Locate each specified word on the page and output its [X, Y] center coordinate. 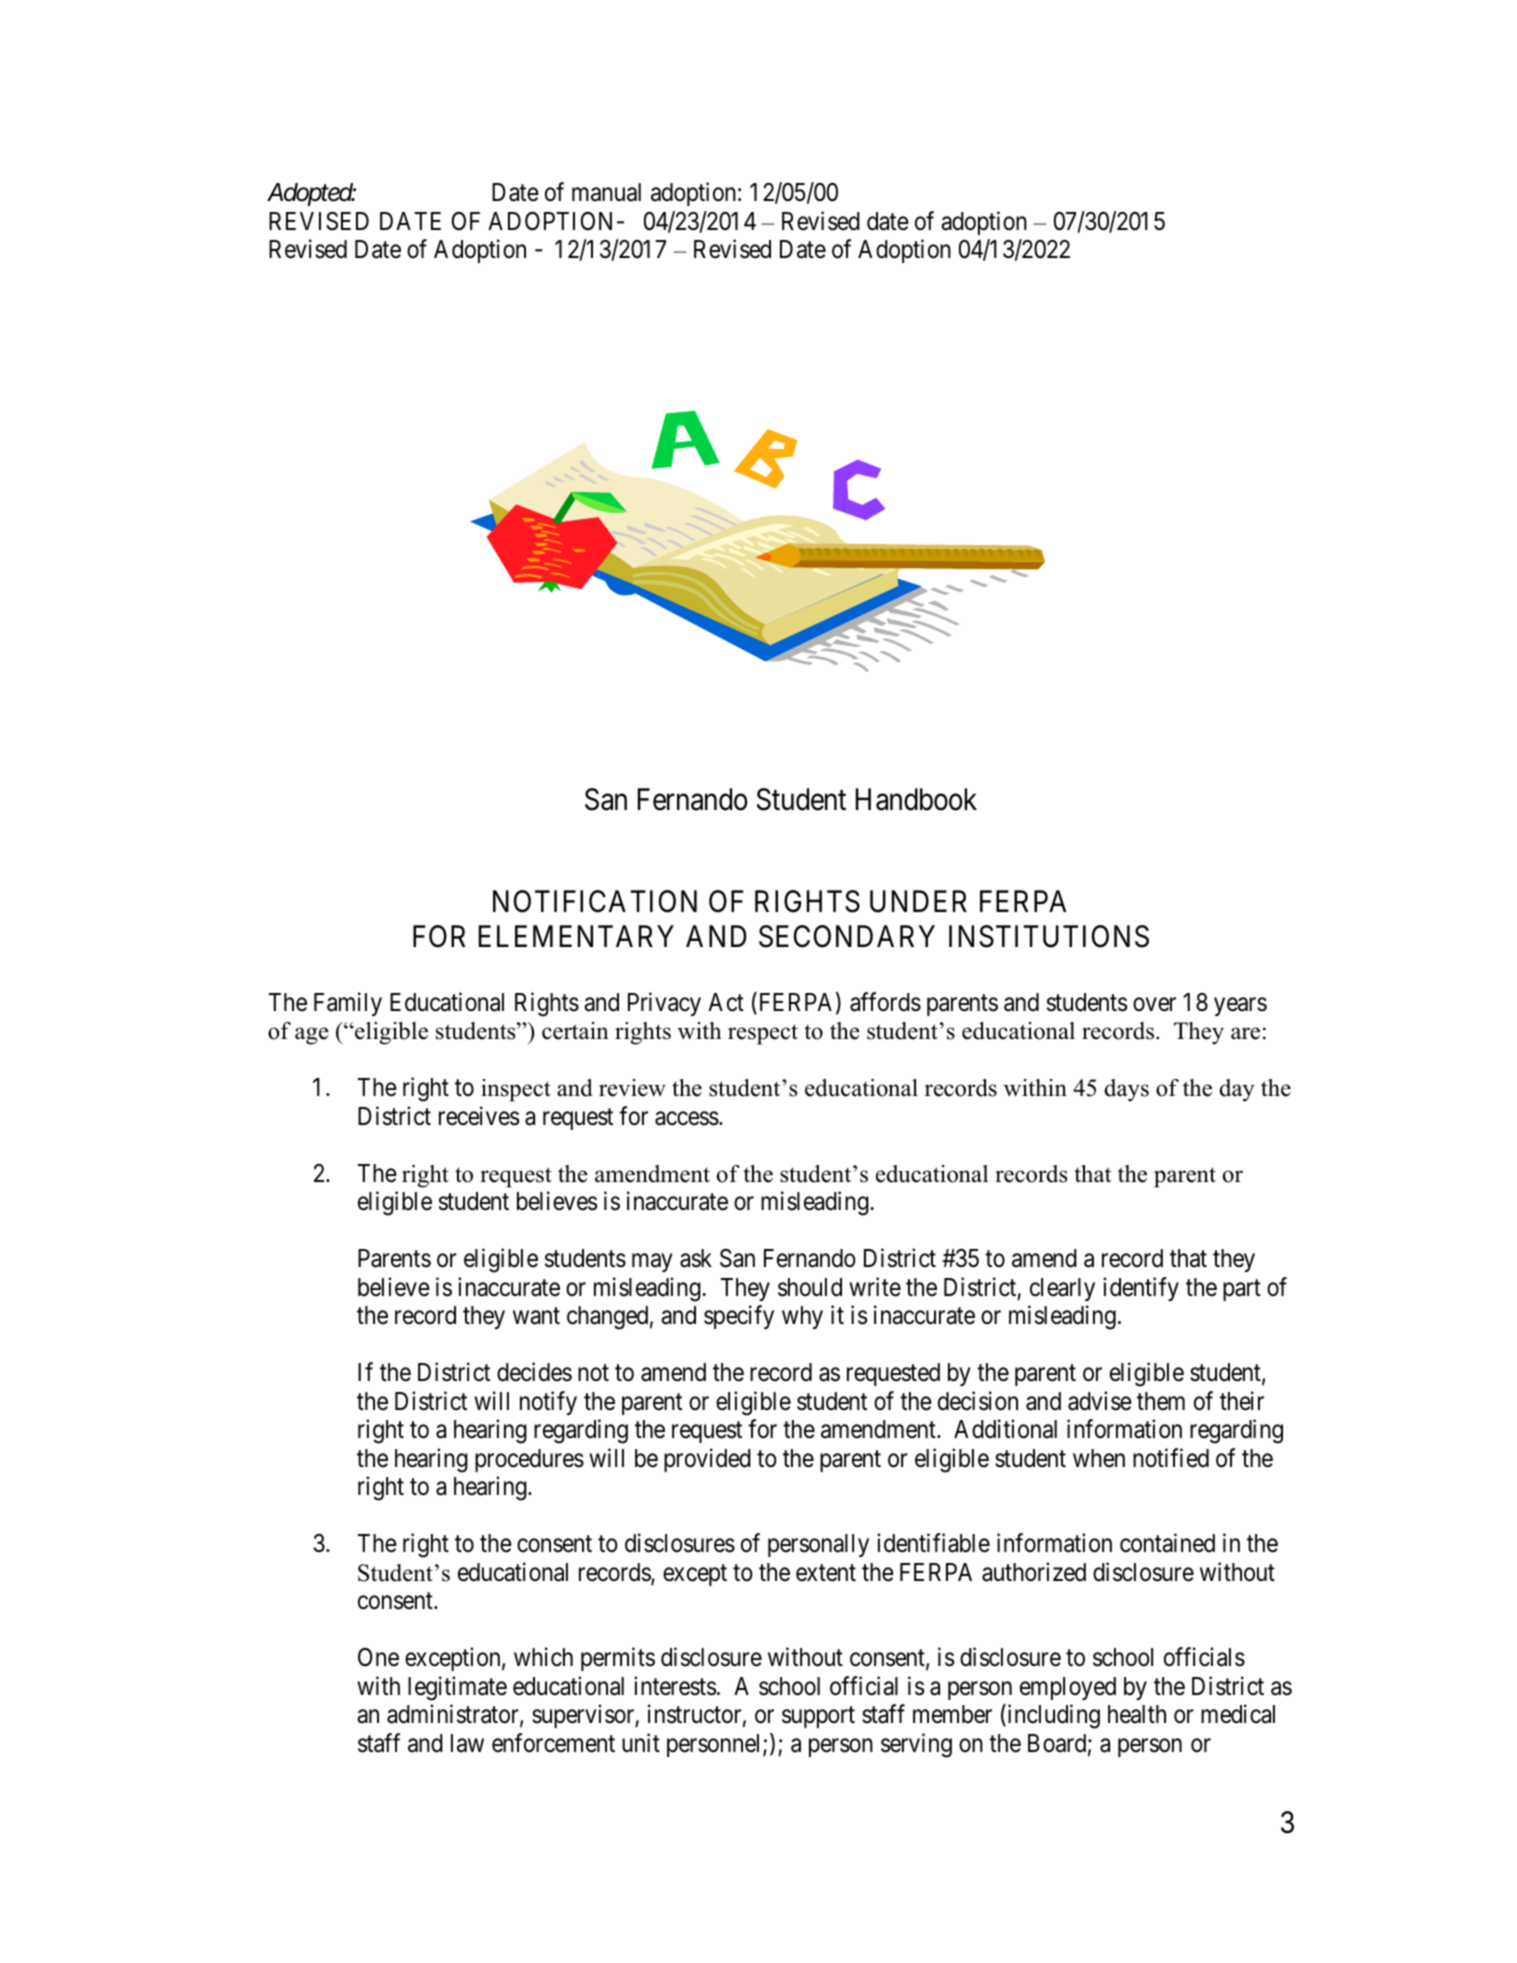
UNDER [918, 902]
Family [348, 1004]
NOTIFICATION [595, 901]
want [536, 1316]
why [802, 1317]
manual [606, 192]
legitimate [457, 1688]
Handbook [916, 799]
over [1154, 1004]
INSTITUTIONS [1049, 936]
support [818, 1717]
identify [1141, 1289]
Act [726, 1002]
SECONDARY [847, 936]
